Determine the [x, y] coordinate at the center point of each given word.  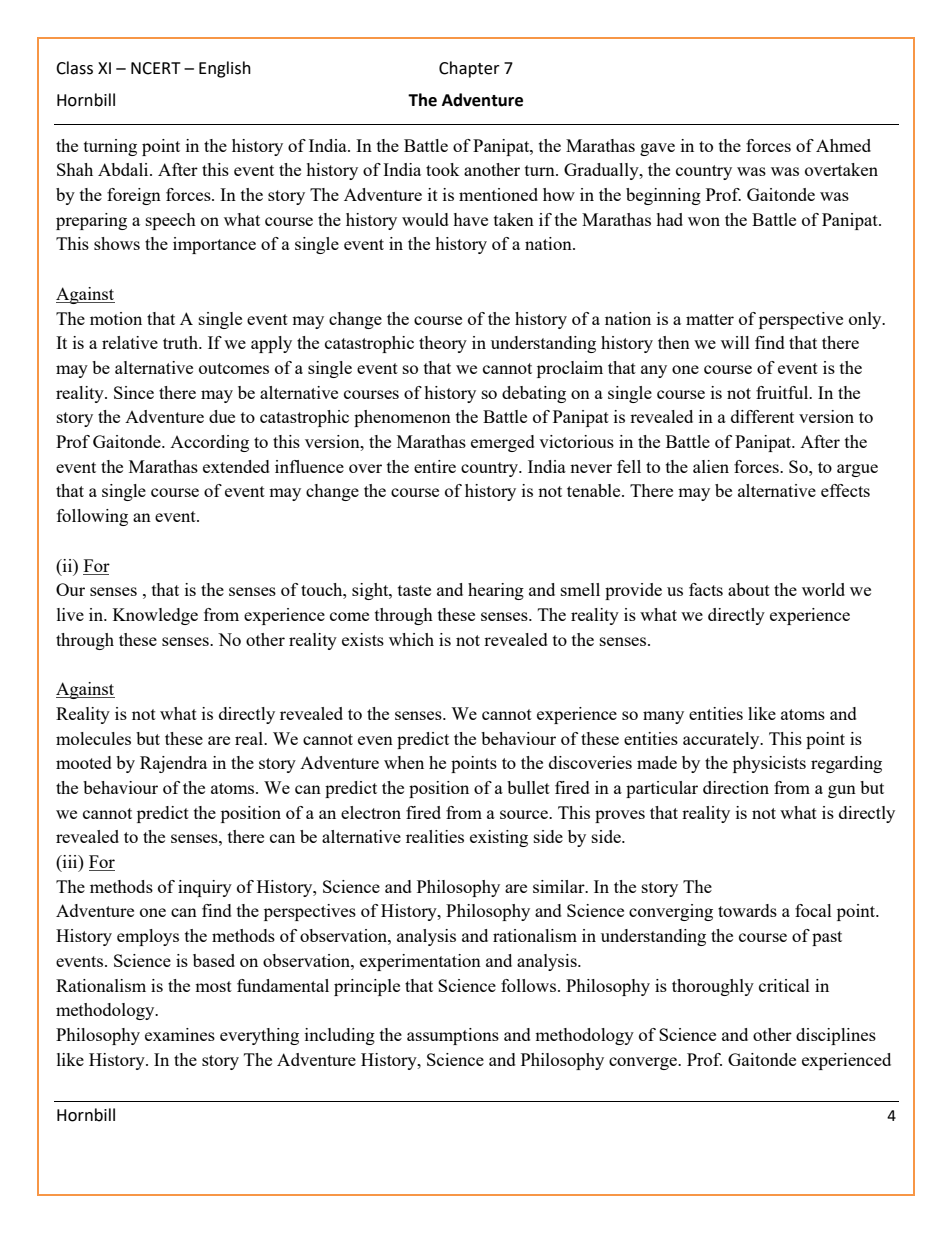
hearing [496, 591]
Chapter [469, 69]
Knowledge [155, 616]
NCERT [156, 68]
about [749, 589]
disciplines [836, 1036]
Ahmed [843, 145]
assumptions [453, 1036]
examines [180, 1034]
